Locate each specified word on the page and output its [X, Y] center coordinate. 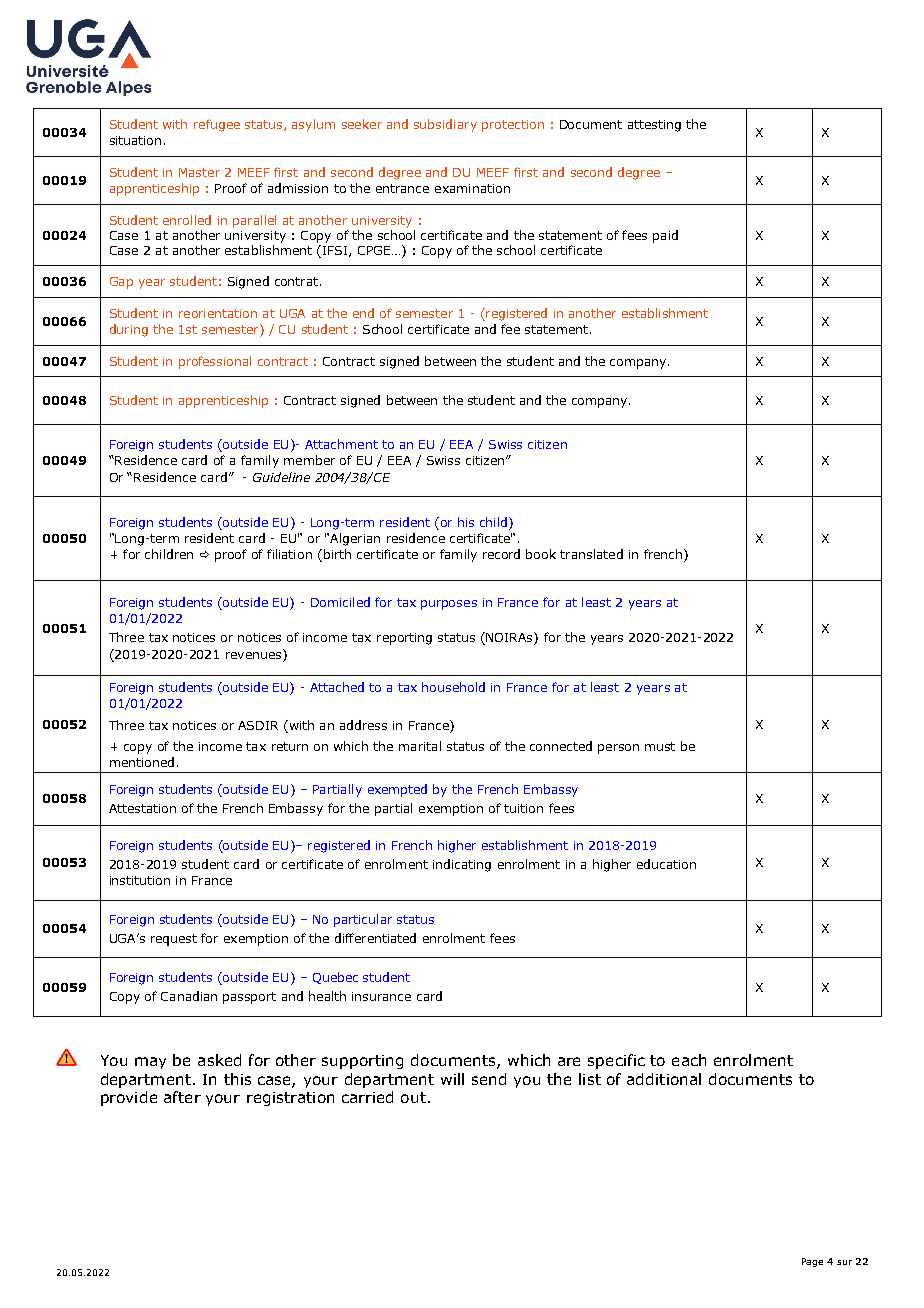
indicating [462, 865]
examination [472, 188]
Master [199, 172]
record [501, 554]
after [182, 1097]
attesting [654, 126]
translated [591, 554]
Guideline [281, 477]
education [666, 864]
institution [140, 880]
